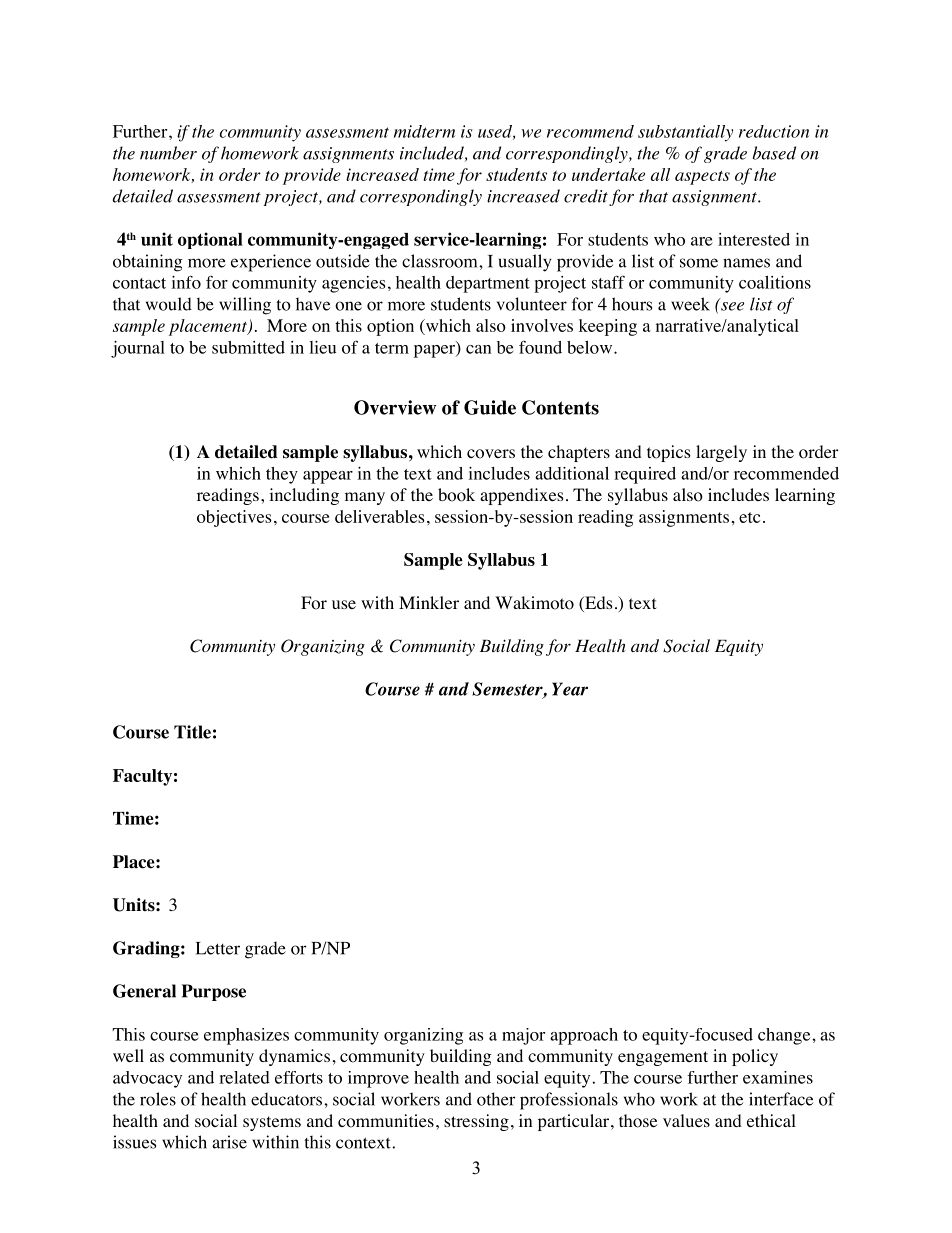 This page has height=1233, width=952. I want to click on arise, so click(229, 1142).
